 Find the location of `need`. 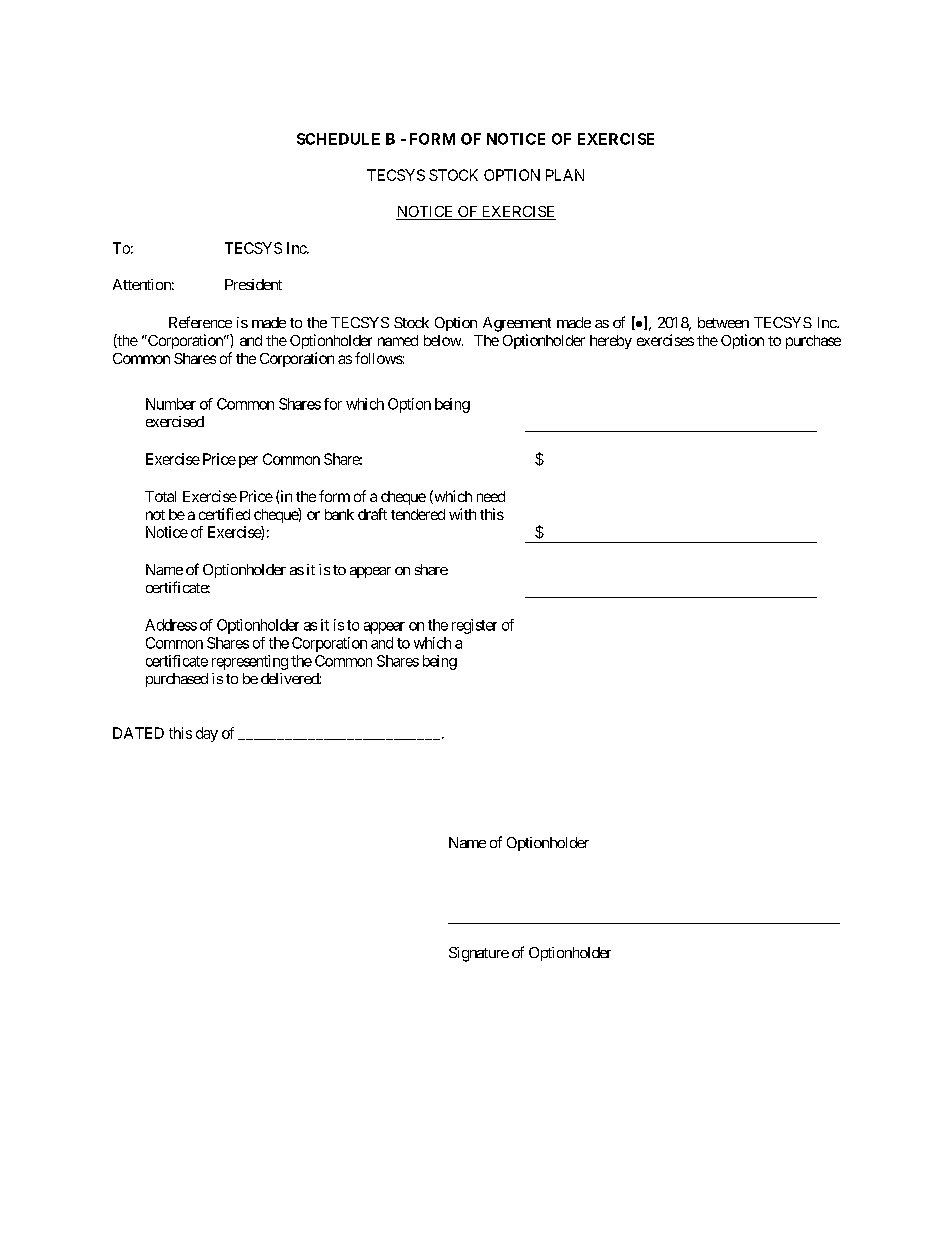

need is located at coordinates (491, 496).
